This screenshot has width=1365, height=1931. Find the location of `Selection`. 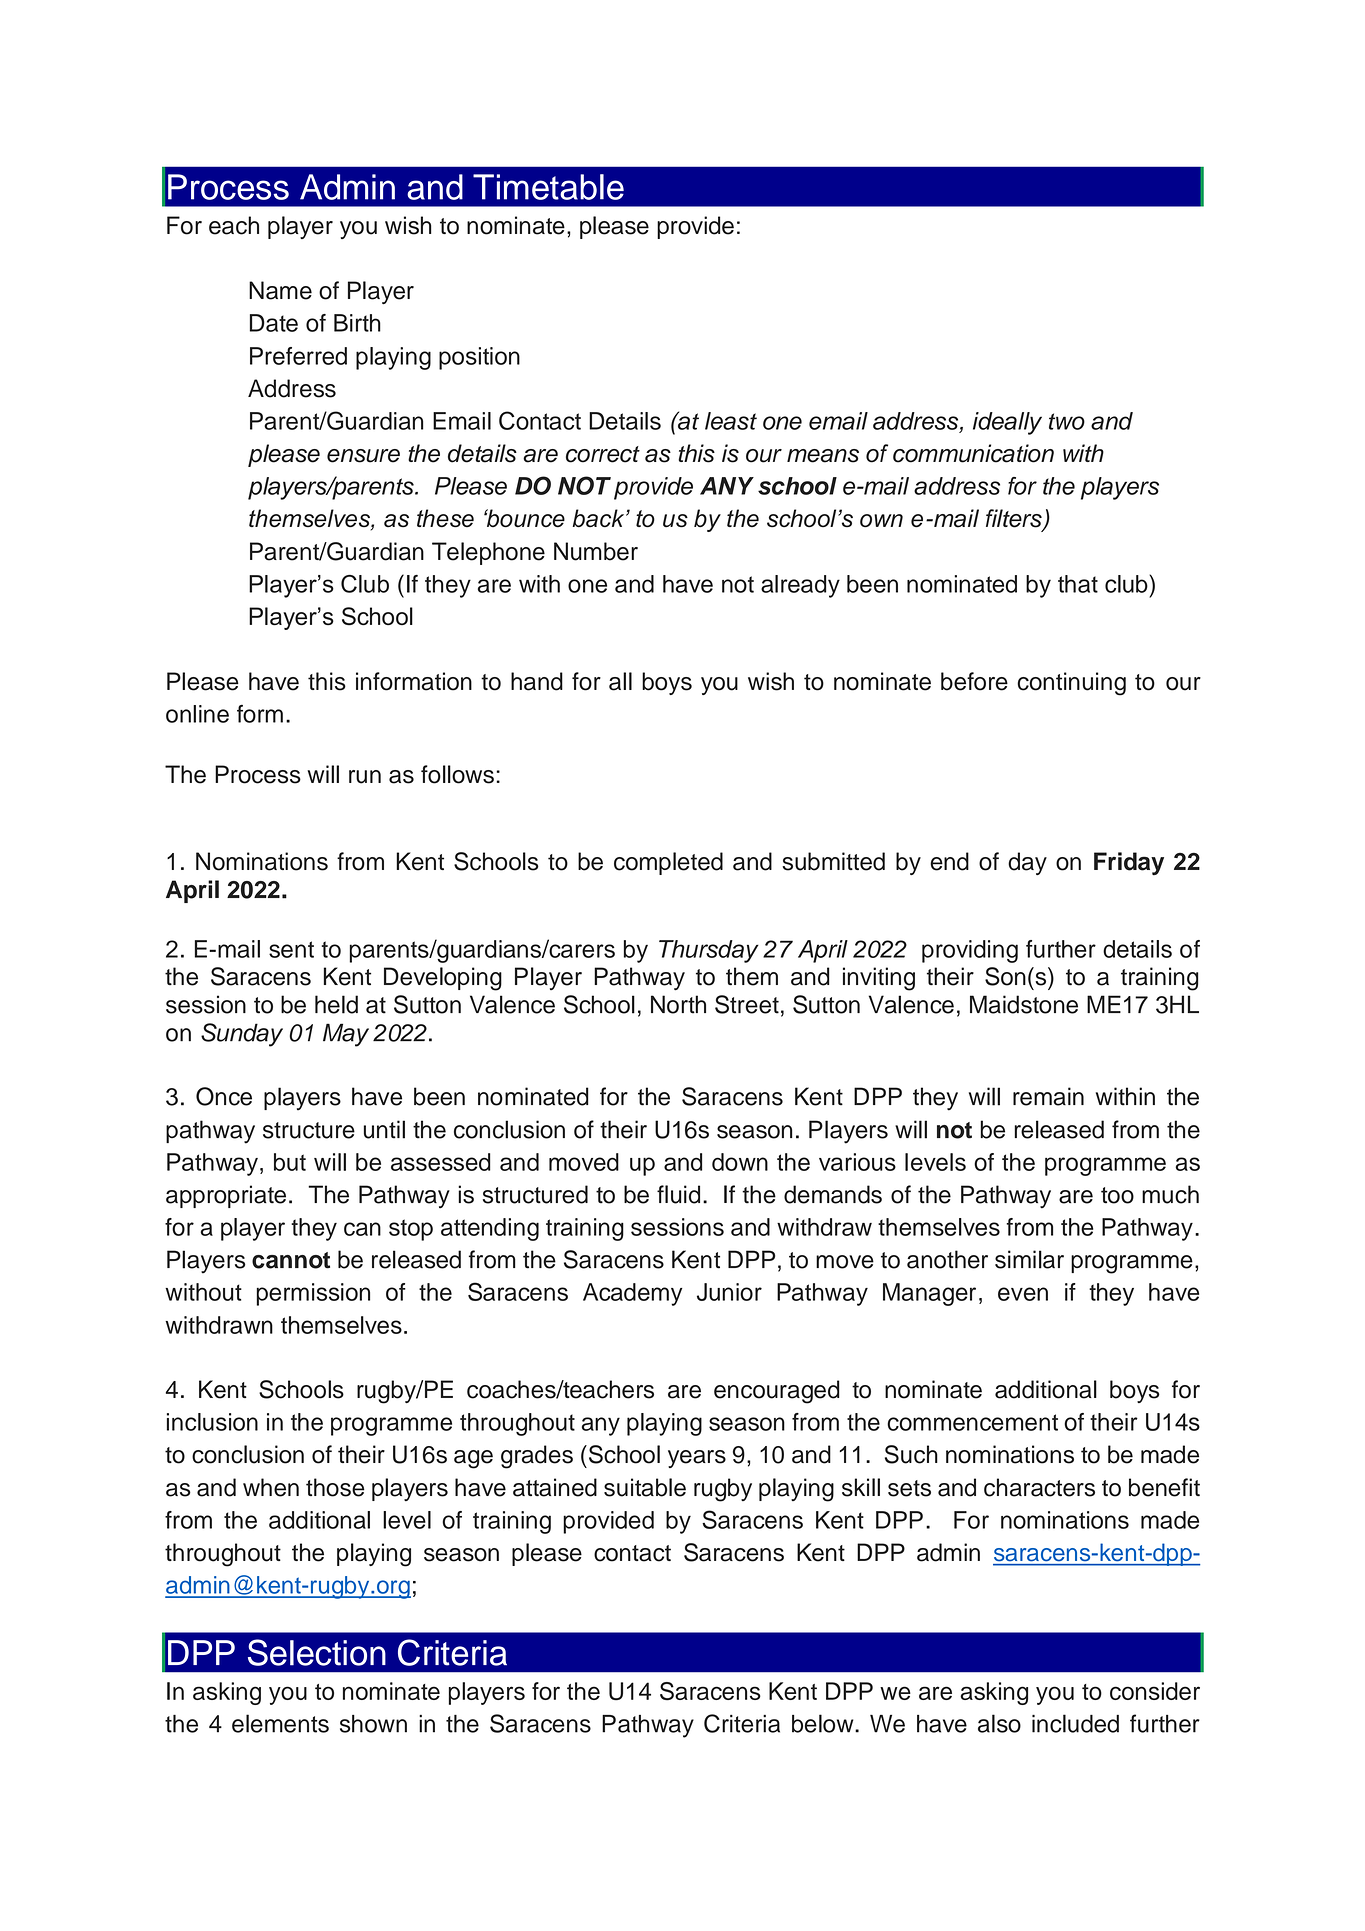

Selection is located at coordinates (317, 1652).
